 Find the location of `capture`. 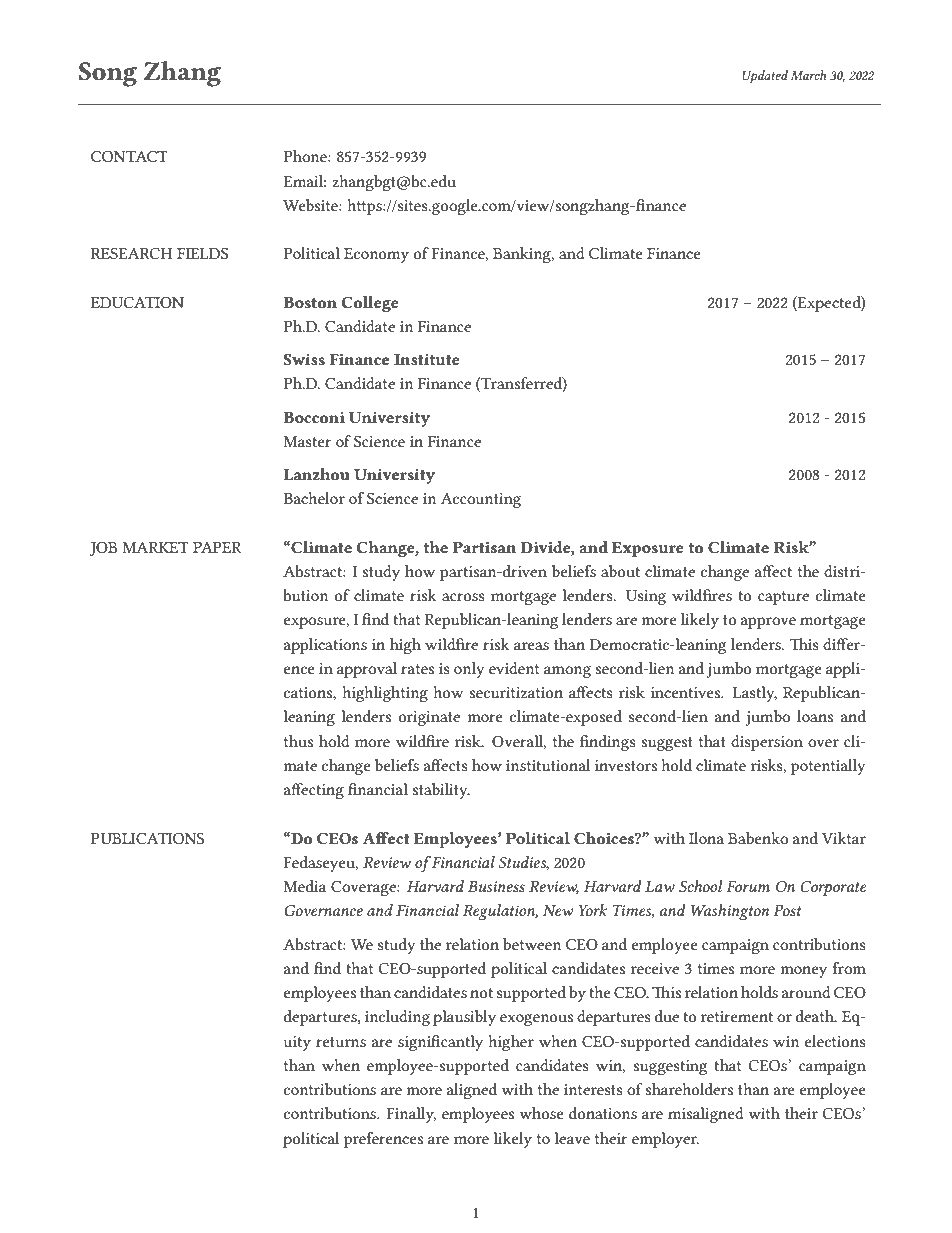

capture is located at coordinates (783, 598).
